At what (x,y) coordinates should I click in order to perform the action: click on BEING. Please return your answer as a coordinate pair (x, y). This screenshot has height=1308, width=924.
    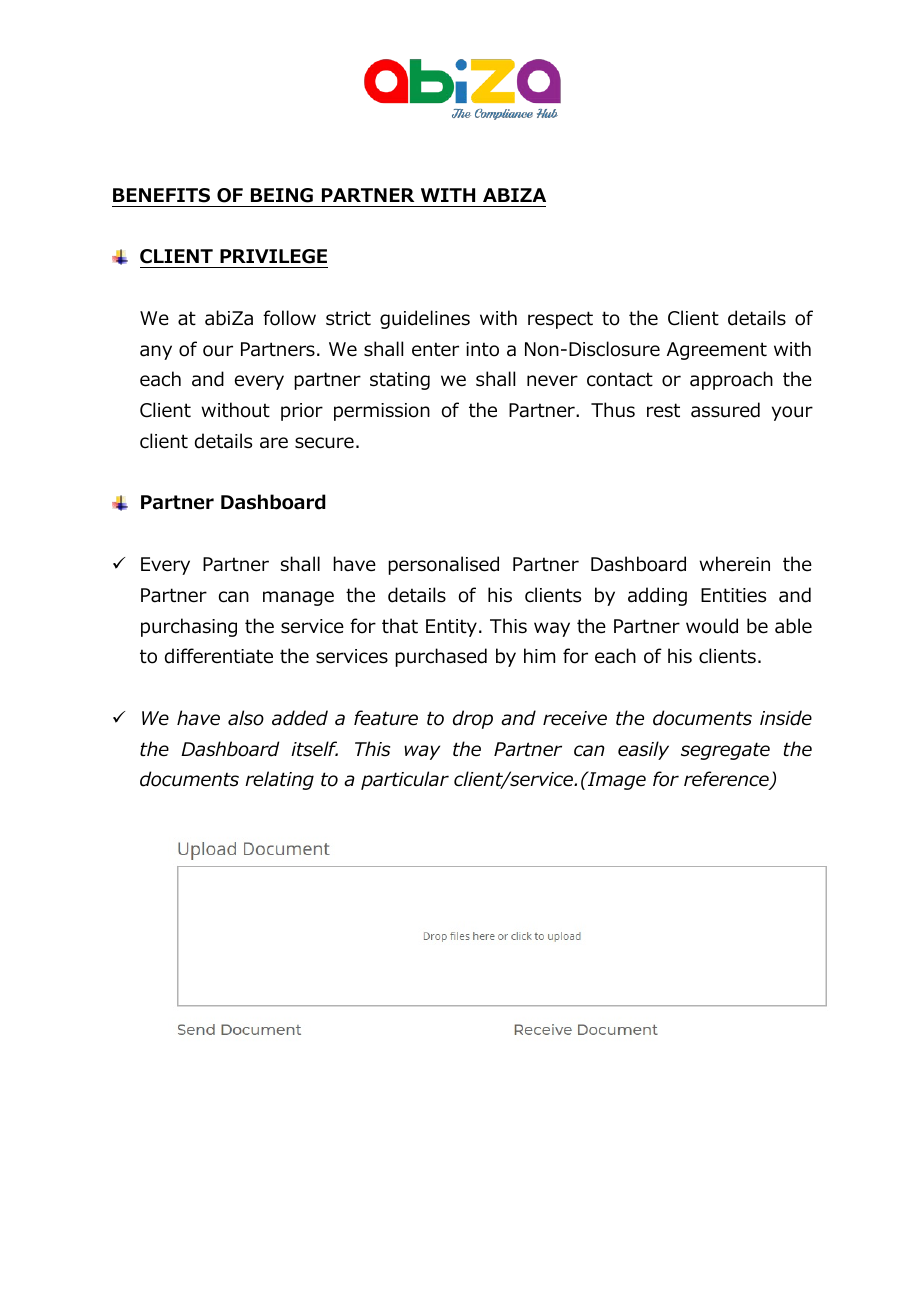
    Looking at the image, I should click on (282, 195).
